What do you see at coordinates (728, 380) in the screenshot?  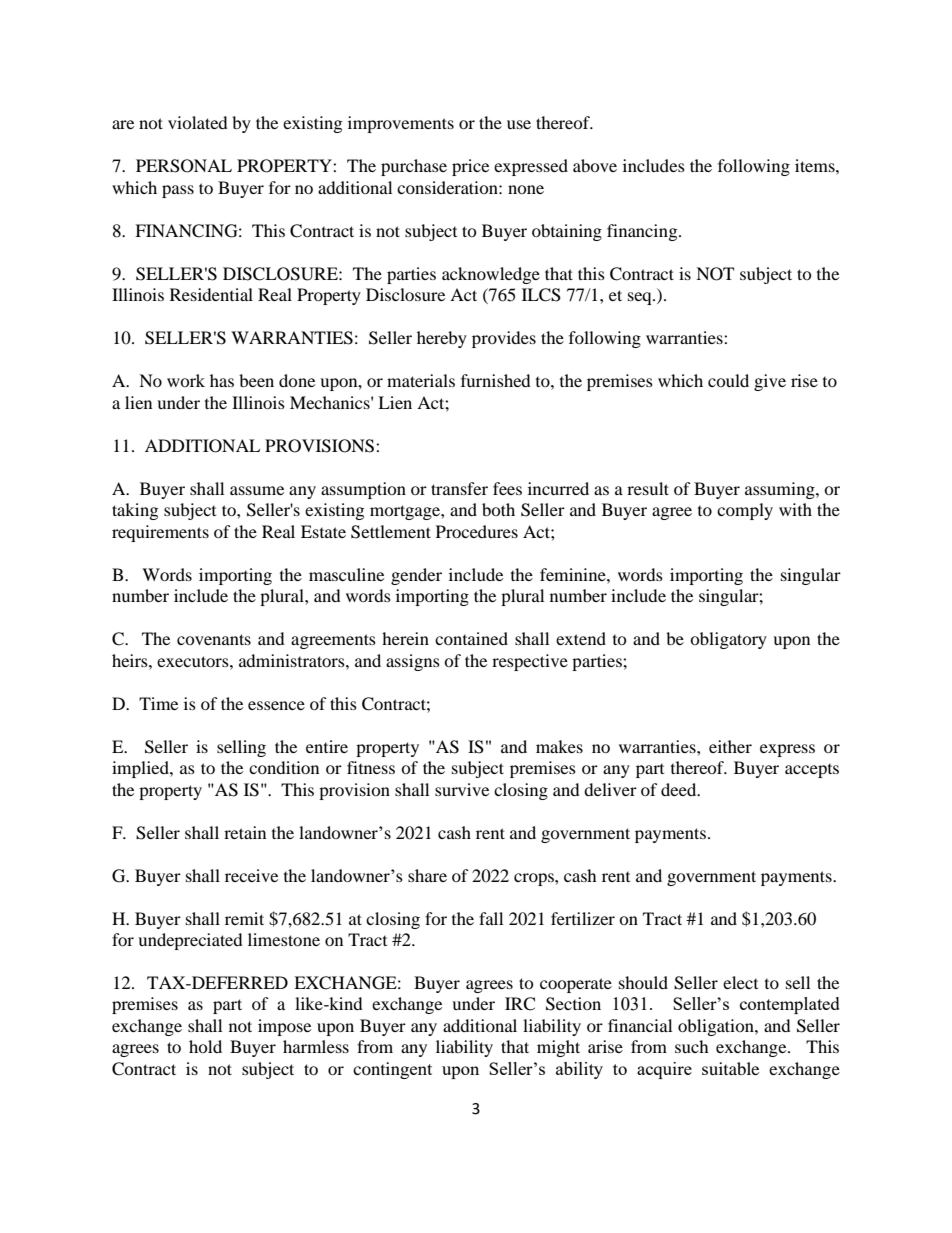 I see `could` at bounding box center [728, 380].
